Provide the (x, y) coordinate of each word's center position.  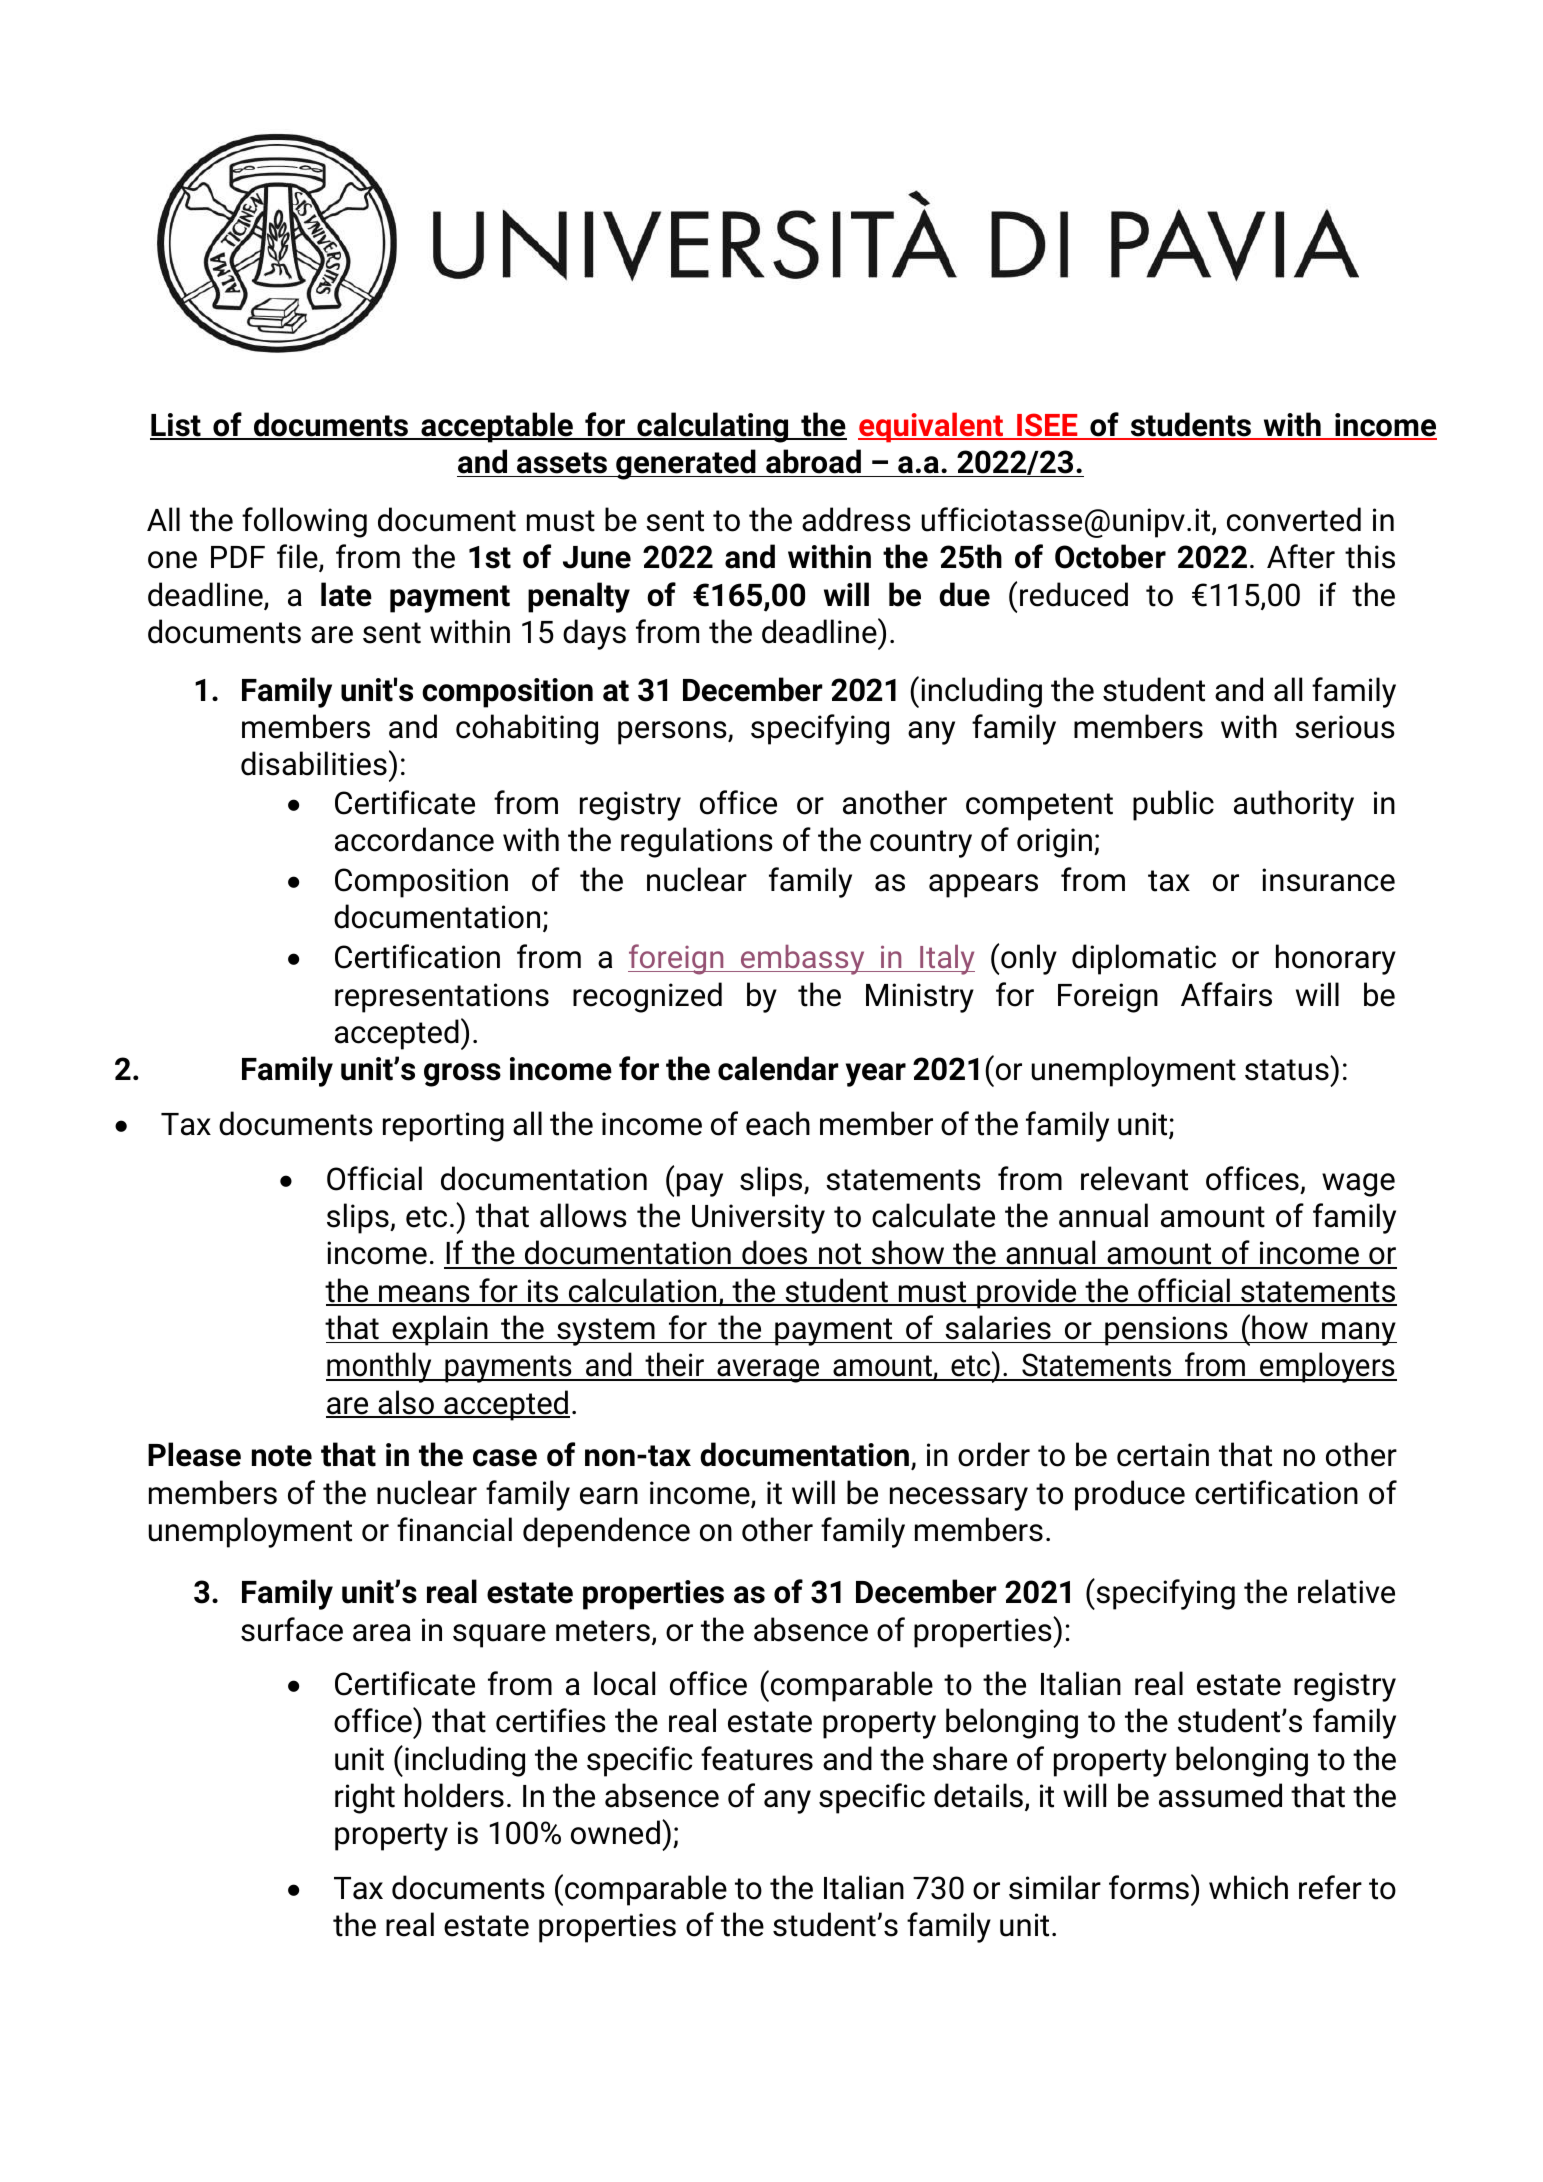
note (282, 1456)
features (757, 1758)
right (365, 1798)
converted (1294, 519)
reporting (443, 1127)
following (304, 522)
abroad (813, 461)
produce (1130, 1495)
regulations (697, 842)
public (1173, 805)
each (778, 1123)
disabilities (314, 763)
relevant (1134, 1178)
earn (609, 1496)
